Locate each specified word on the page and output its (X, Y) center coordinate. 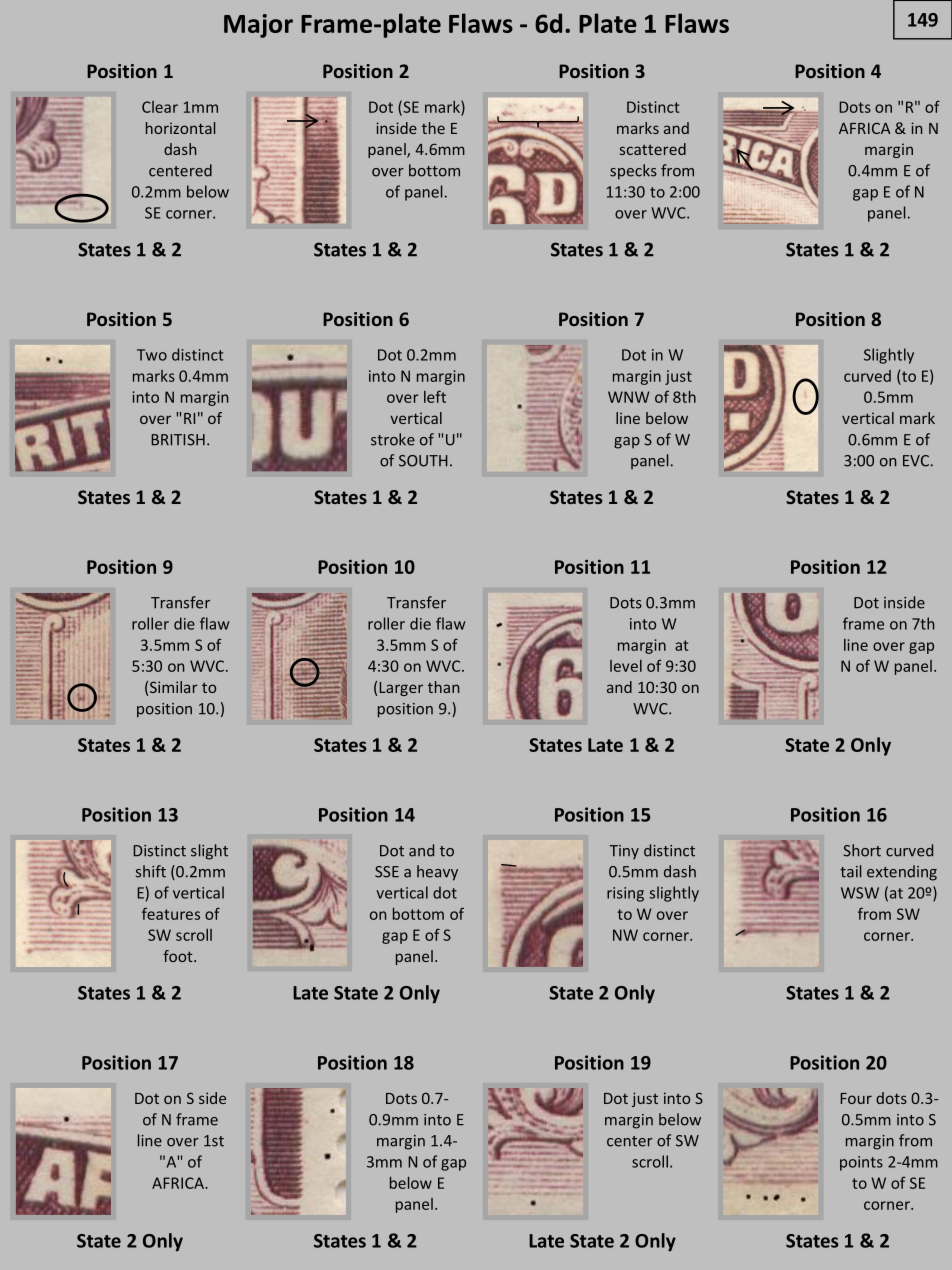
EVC (916, 461)
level (626, 666)
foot (179, 956)
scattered (653, 149)
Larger (401, 689)
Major (258, 26)
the (433, 128)
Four (856, 1098)
